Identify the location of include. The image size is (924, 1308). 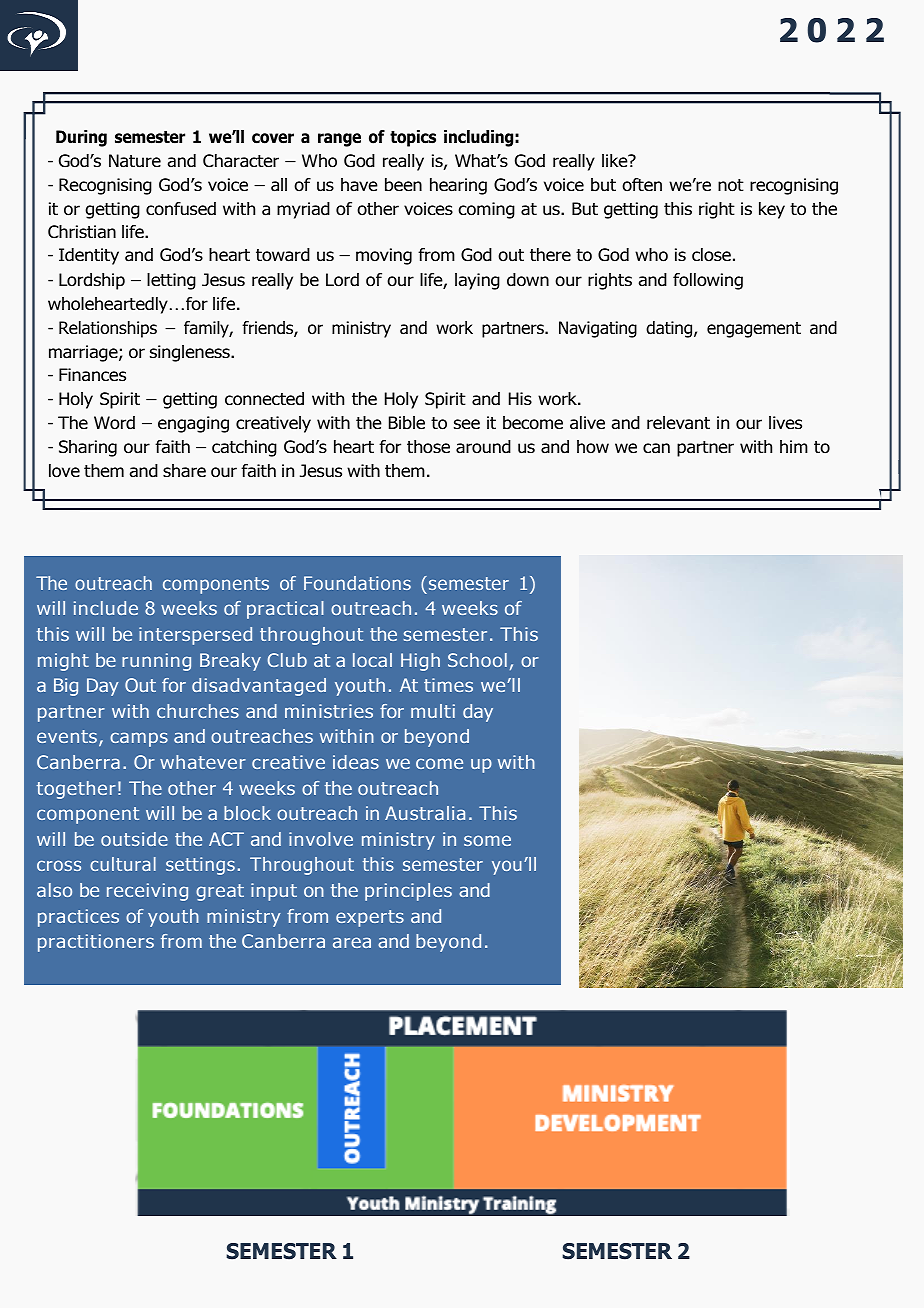
(106, 608).
